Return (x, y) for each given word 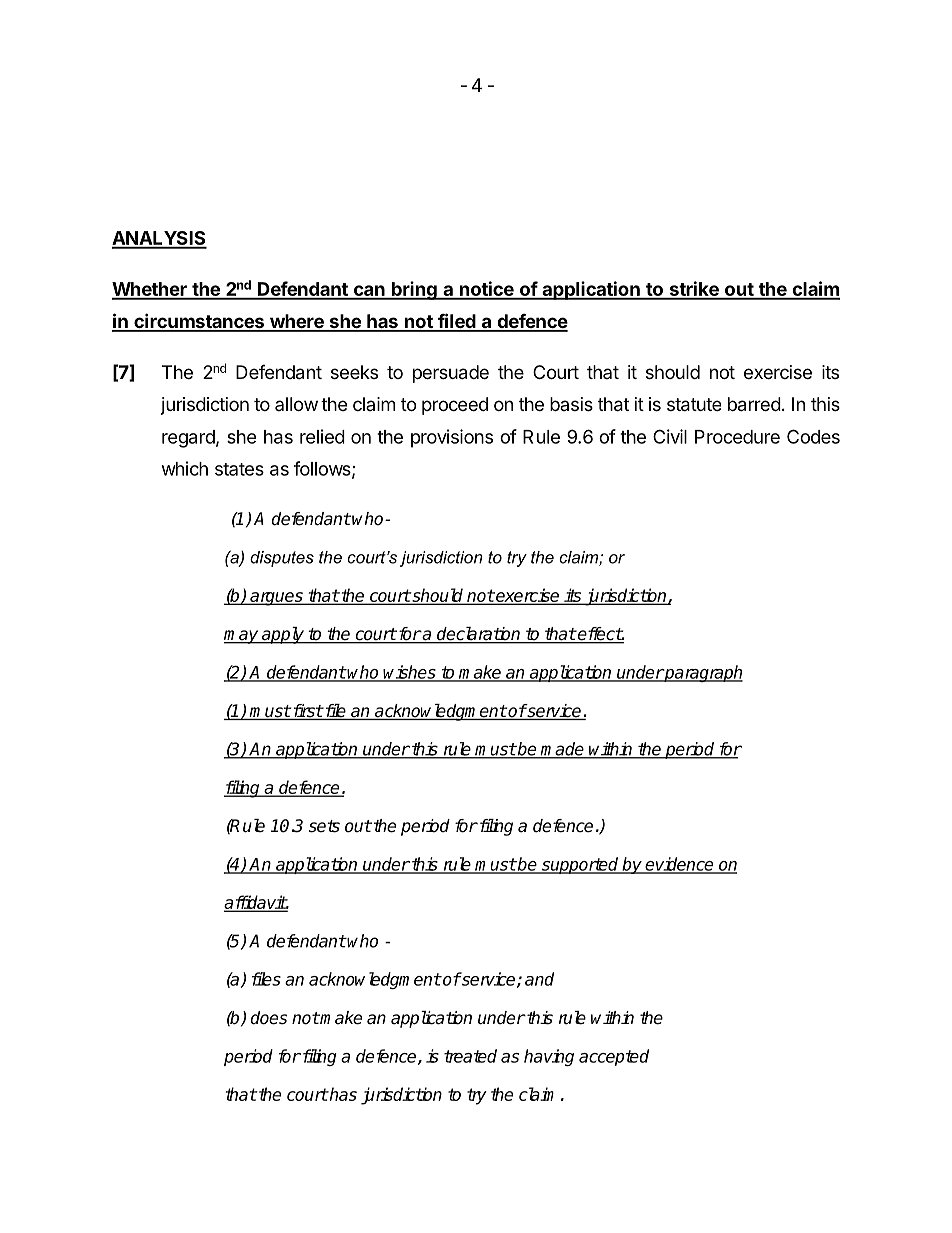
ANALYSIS (159, 239)
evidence (680, 865)
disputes (282, 559)
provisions (452, 438)
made (562, 750)
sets (324, 826)
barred (754, 404)
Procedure (737, 437)
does (269, 1018)
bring (414, 290)
